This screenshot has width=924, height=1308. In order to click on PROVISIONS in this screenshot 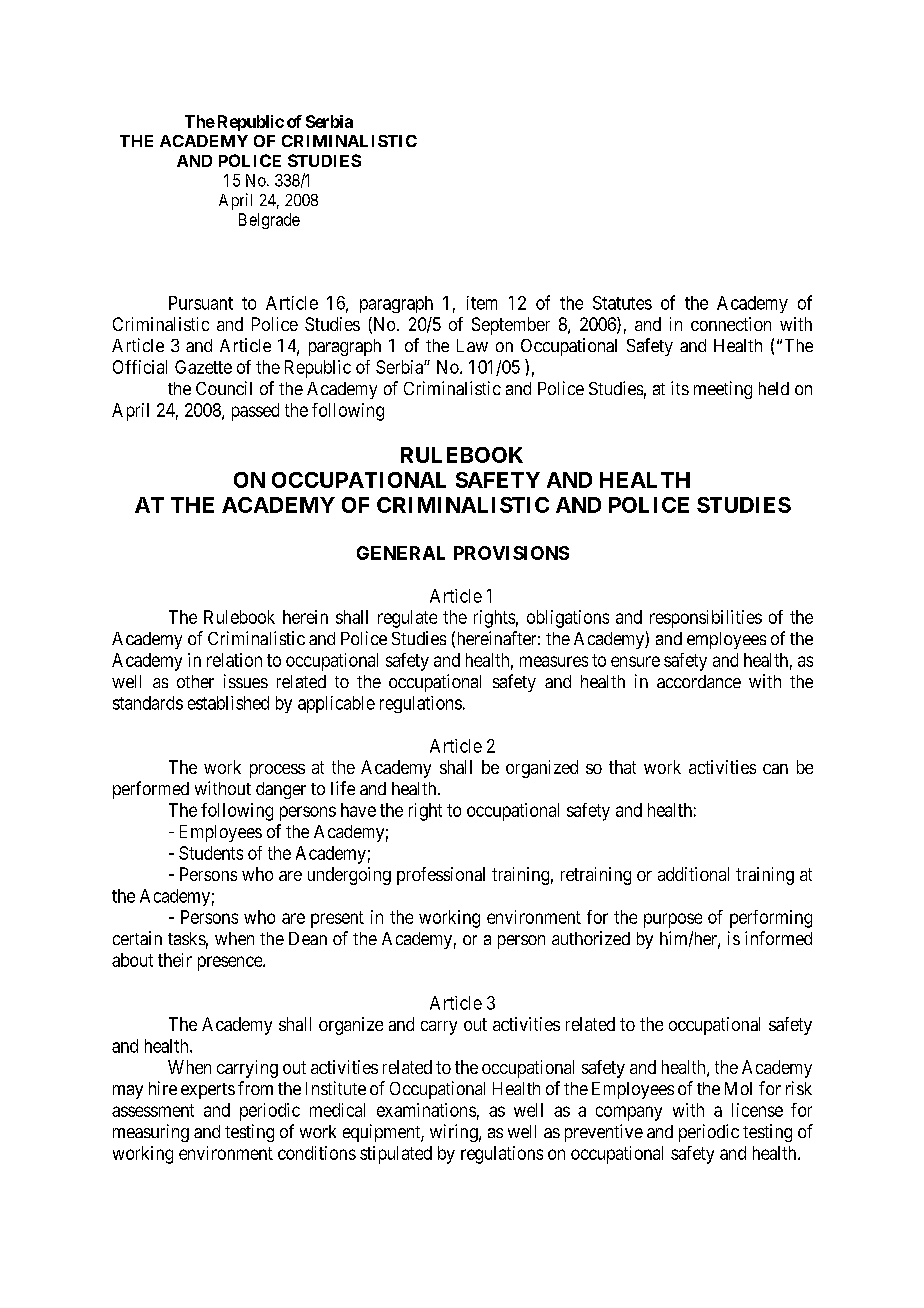, I will do `click(511, 553)`.
